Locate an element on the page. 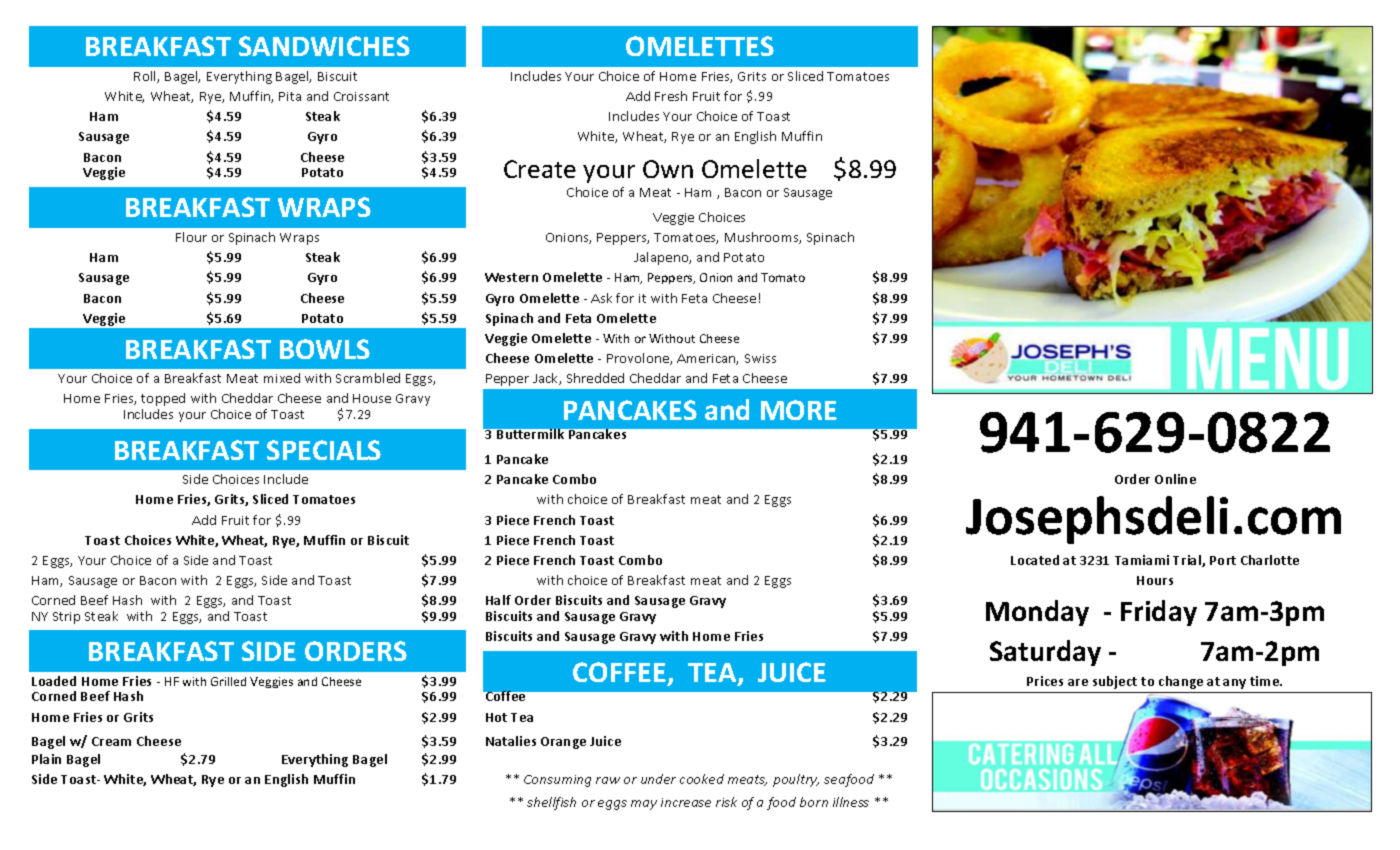  Own is located at coordinates (668, 169).
